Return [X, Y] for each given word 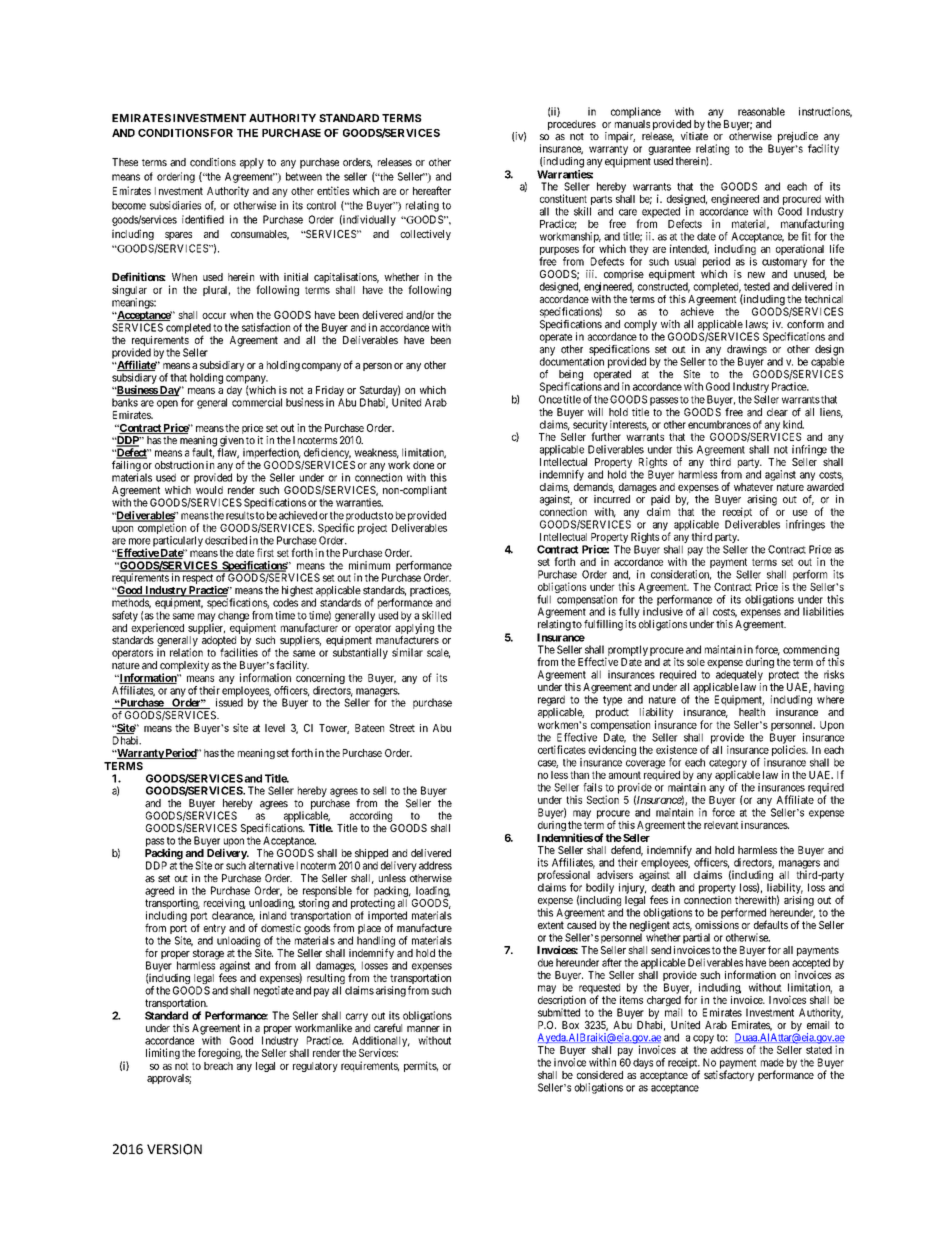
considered [600, 1075]
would [209, 490]
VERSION [174, 1149]
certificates [562, 749]
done [423, 465]
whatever [753, 487]
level [275, 728]
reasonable [761, 111]
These [125, 162]
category [728, 765]
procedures [572, 125]
